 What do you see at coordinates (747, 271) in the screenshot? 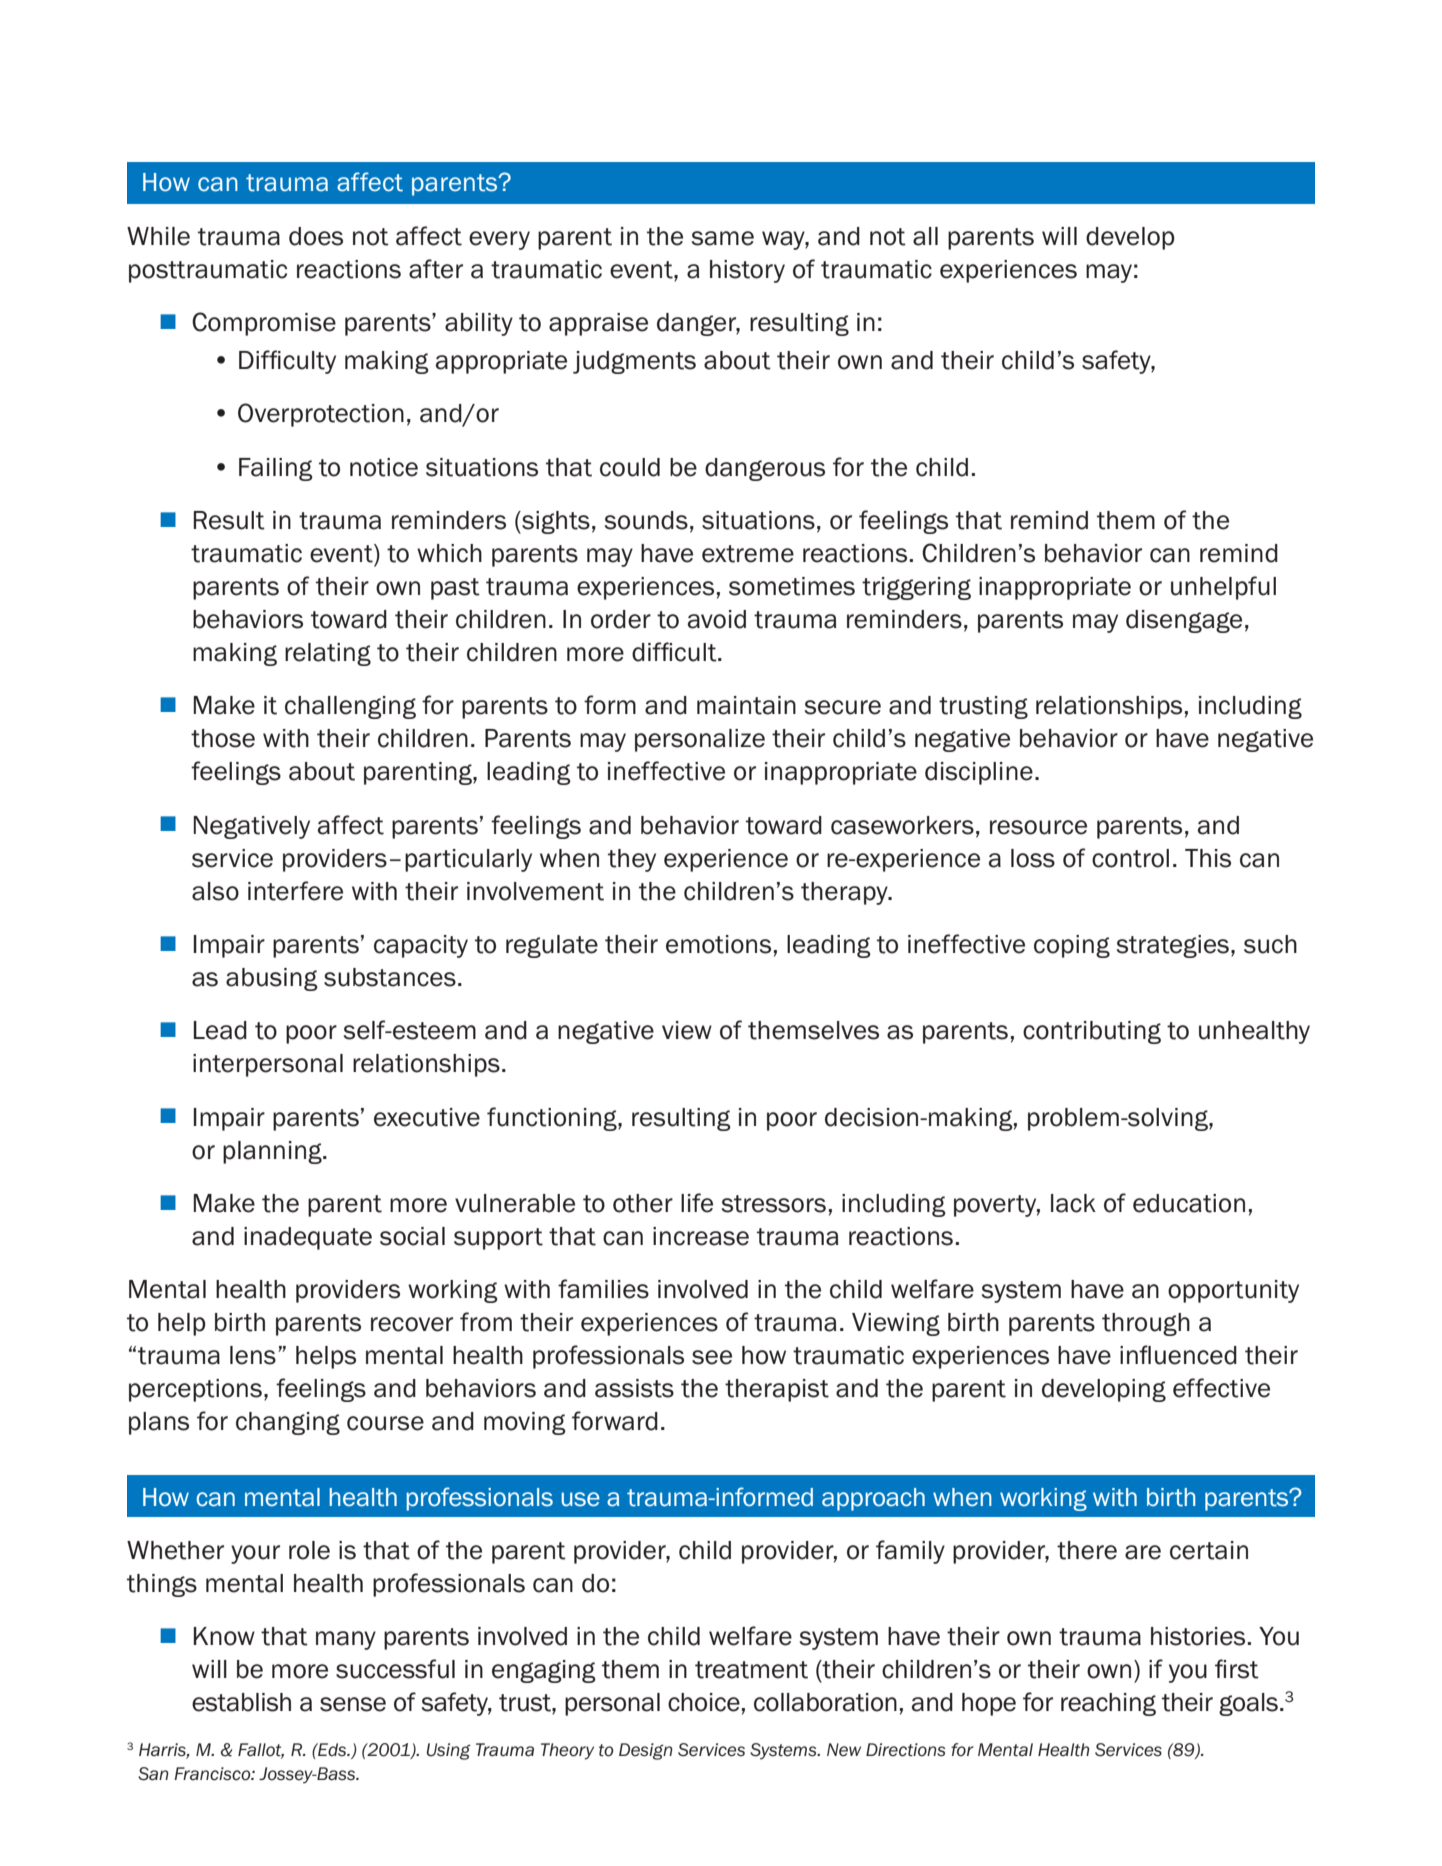
I see `history` at bounding box center [747, 271].
